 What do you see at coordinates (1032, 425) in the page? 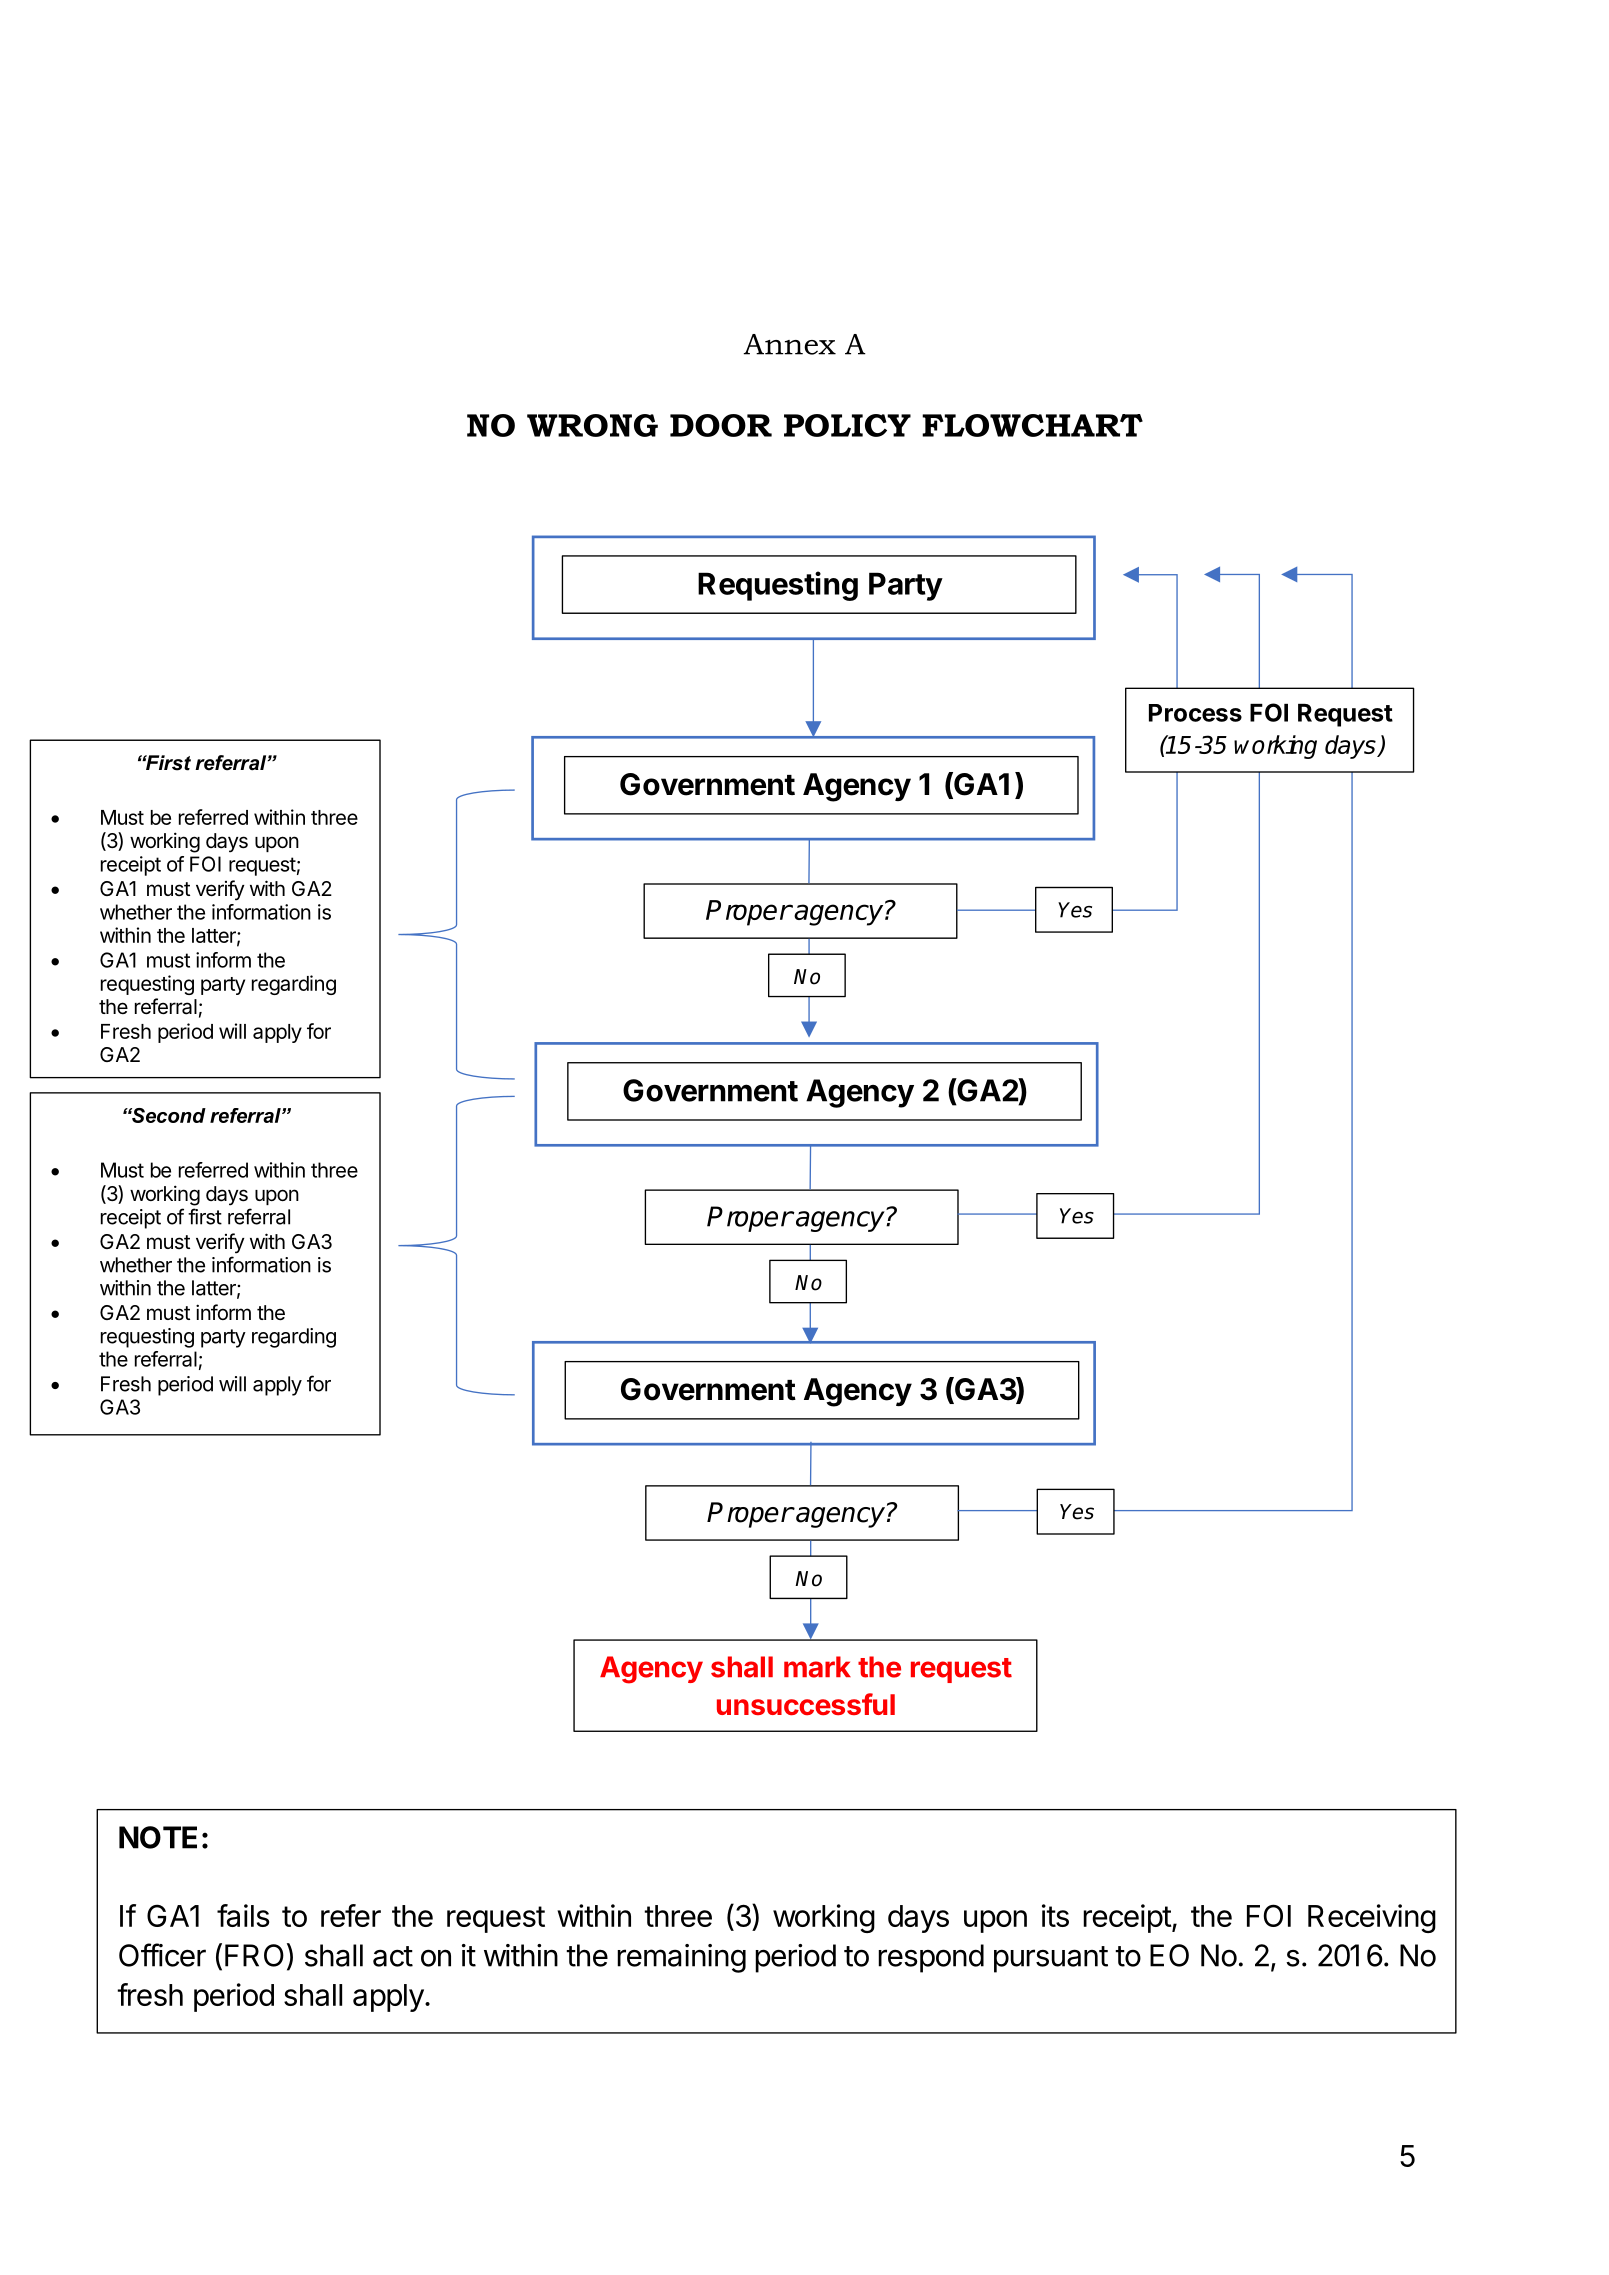
I see `FLOWCHART` at bounding box center [1032, 425].
